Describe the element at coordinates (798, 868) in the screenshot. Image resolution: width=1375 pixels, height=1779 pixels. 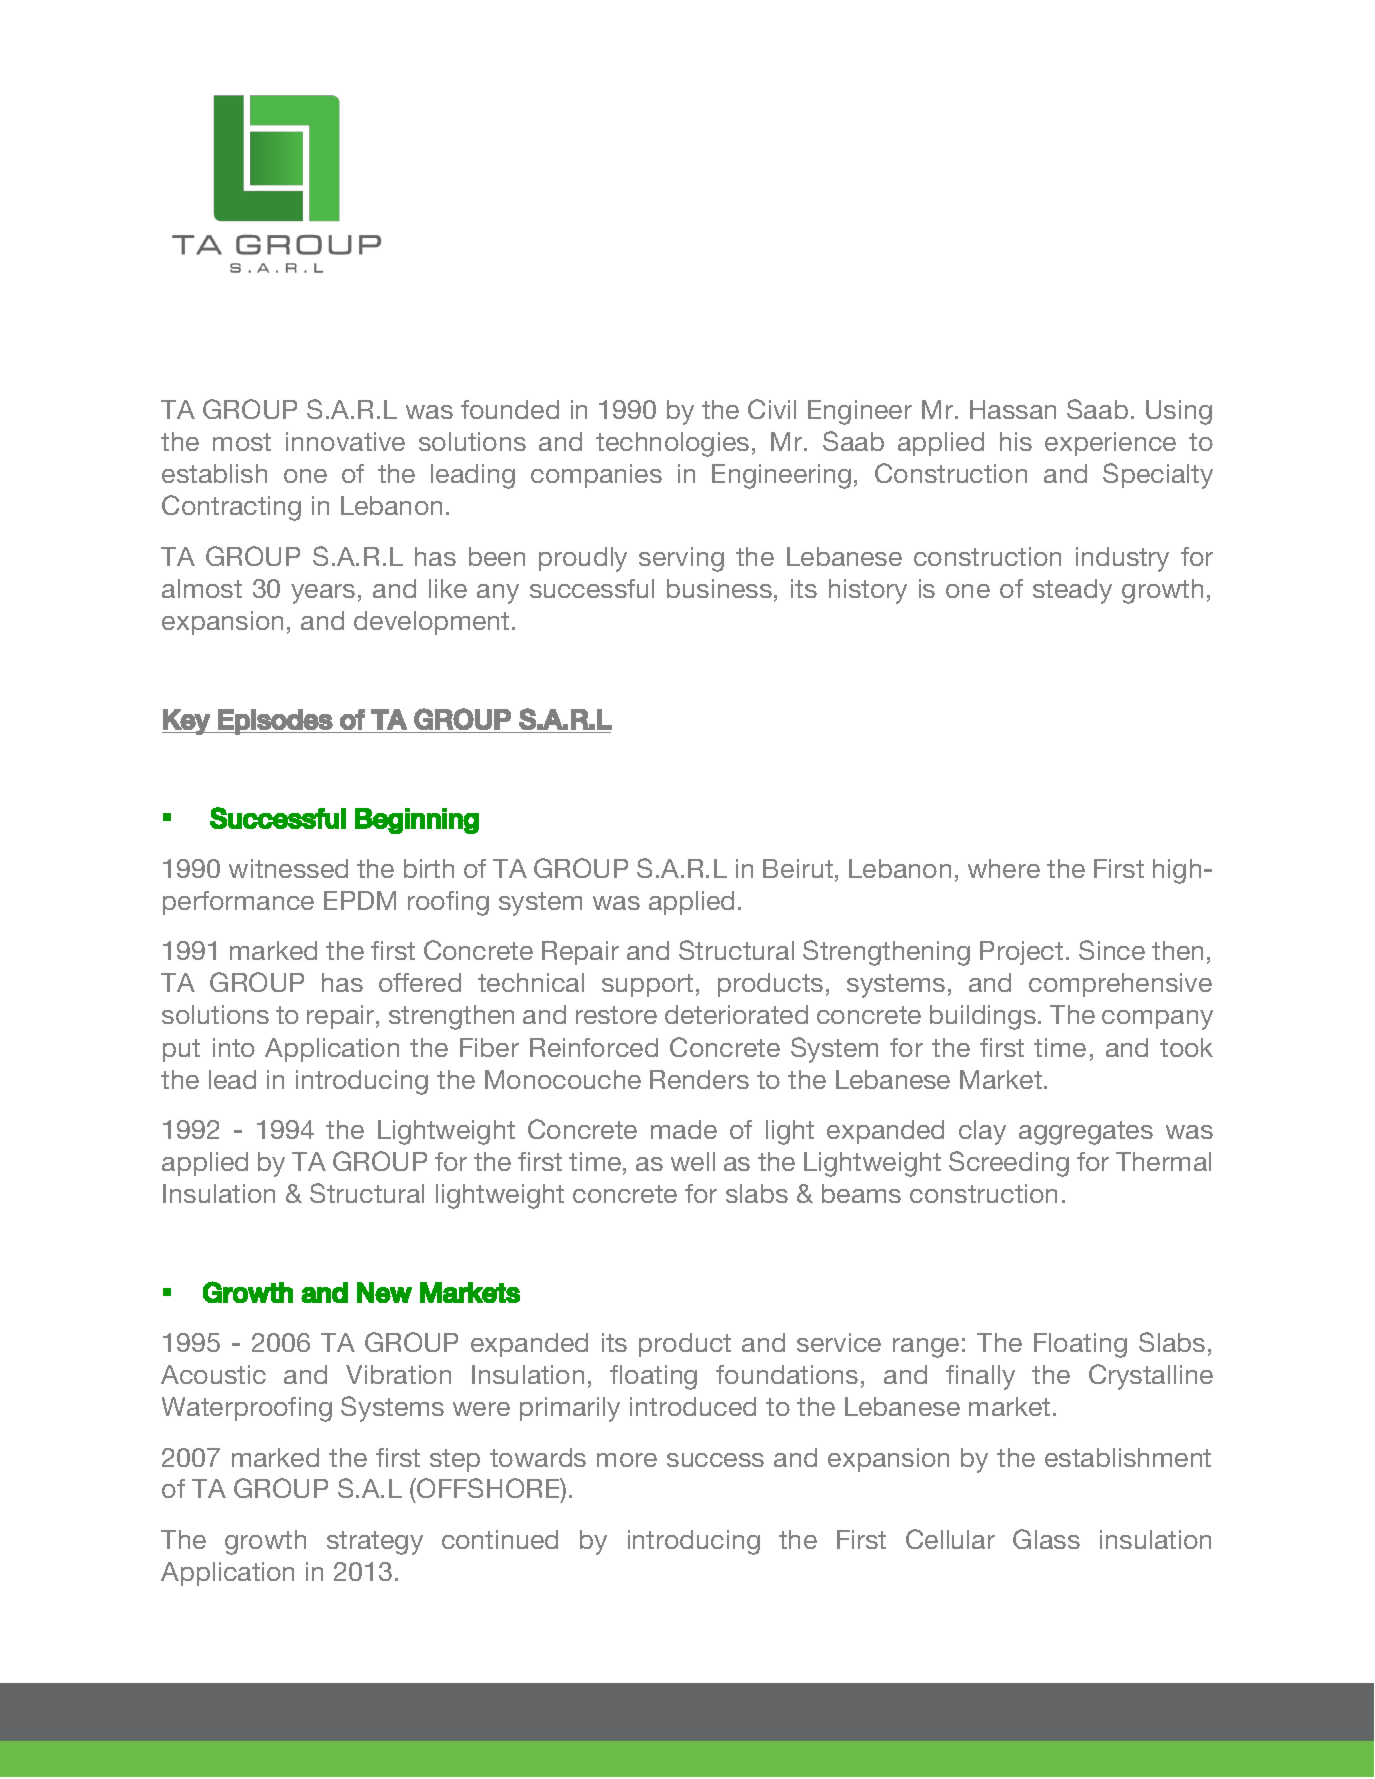
I see `Beirut` at that location.
